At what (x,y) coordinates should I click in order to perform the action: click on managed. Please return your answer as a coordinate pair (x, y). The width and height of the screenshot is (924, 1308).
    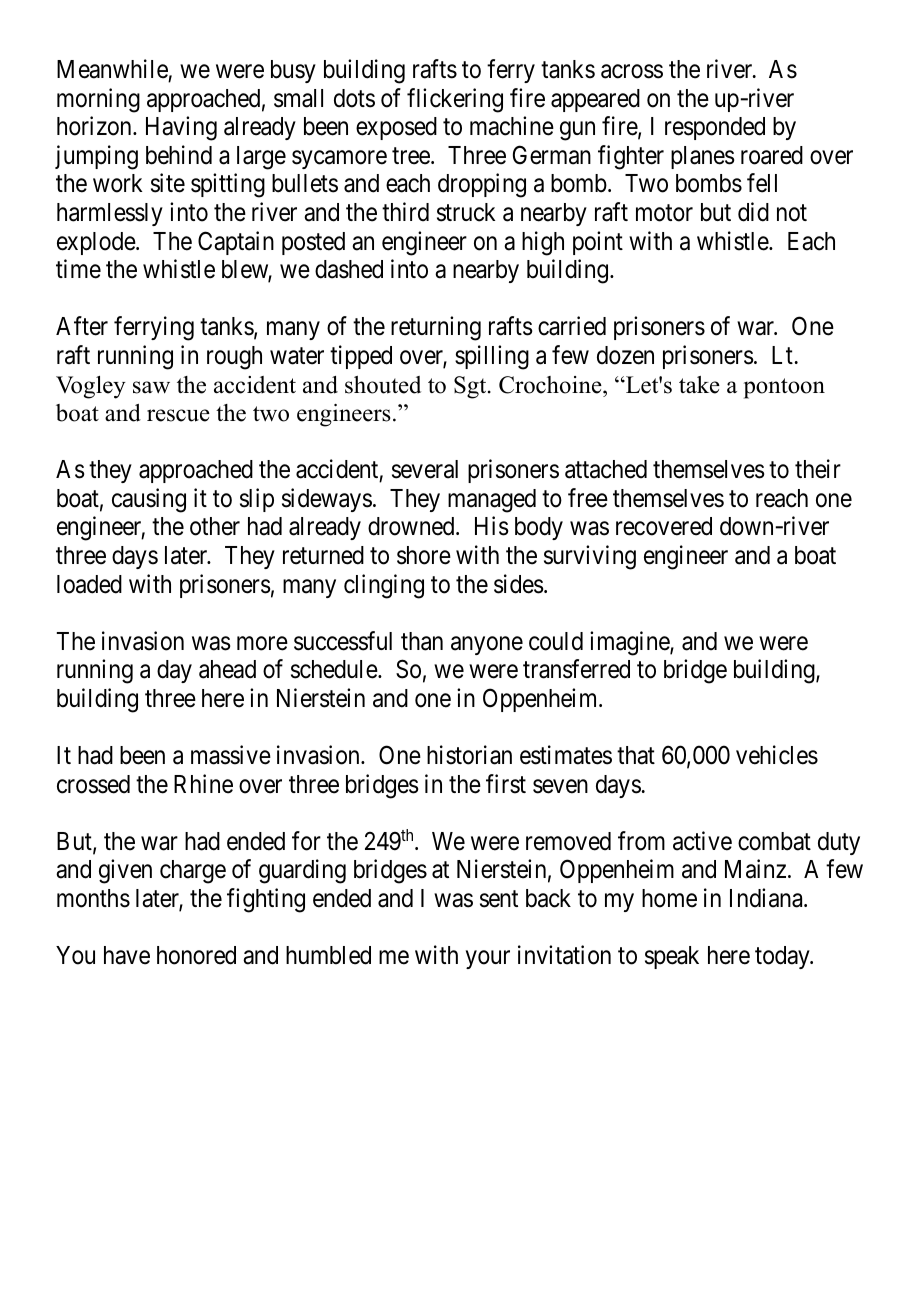
    Looking at the image, I should click on (492, 501).
